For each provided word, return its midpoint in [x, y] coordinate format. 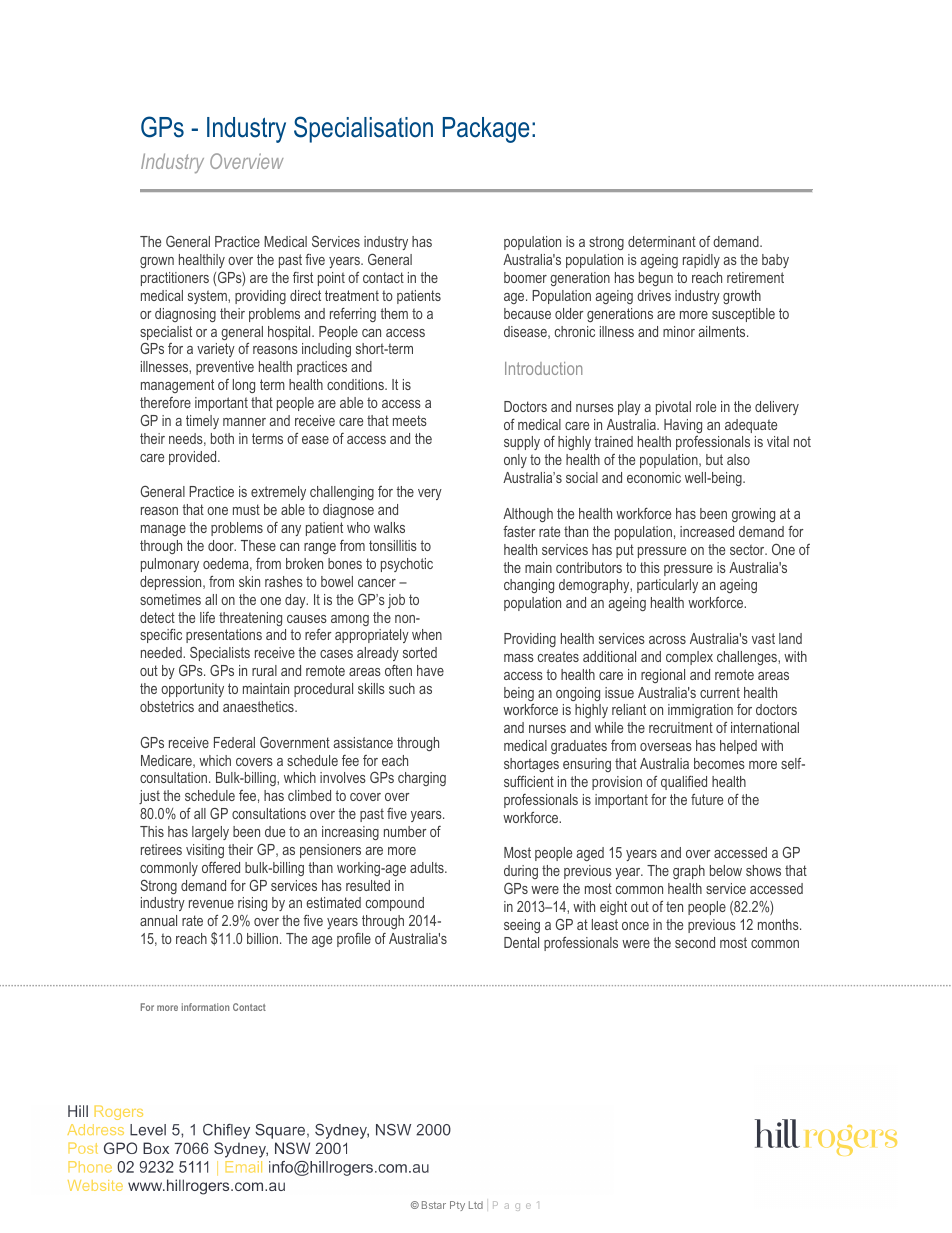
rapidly [701, 261]
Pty [457, 1206]
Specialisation [363, 129]
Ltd [476, 1205]
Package [486, 130]
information [205, 1007]
